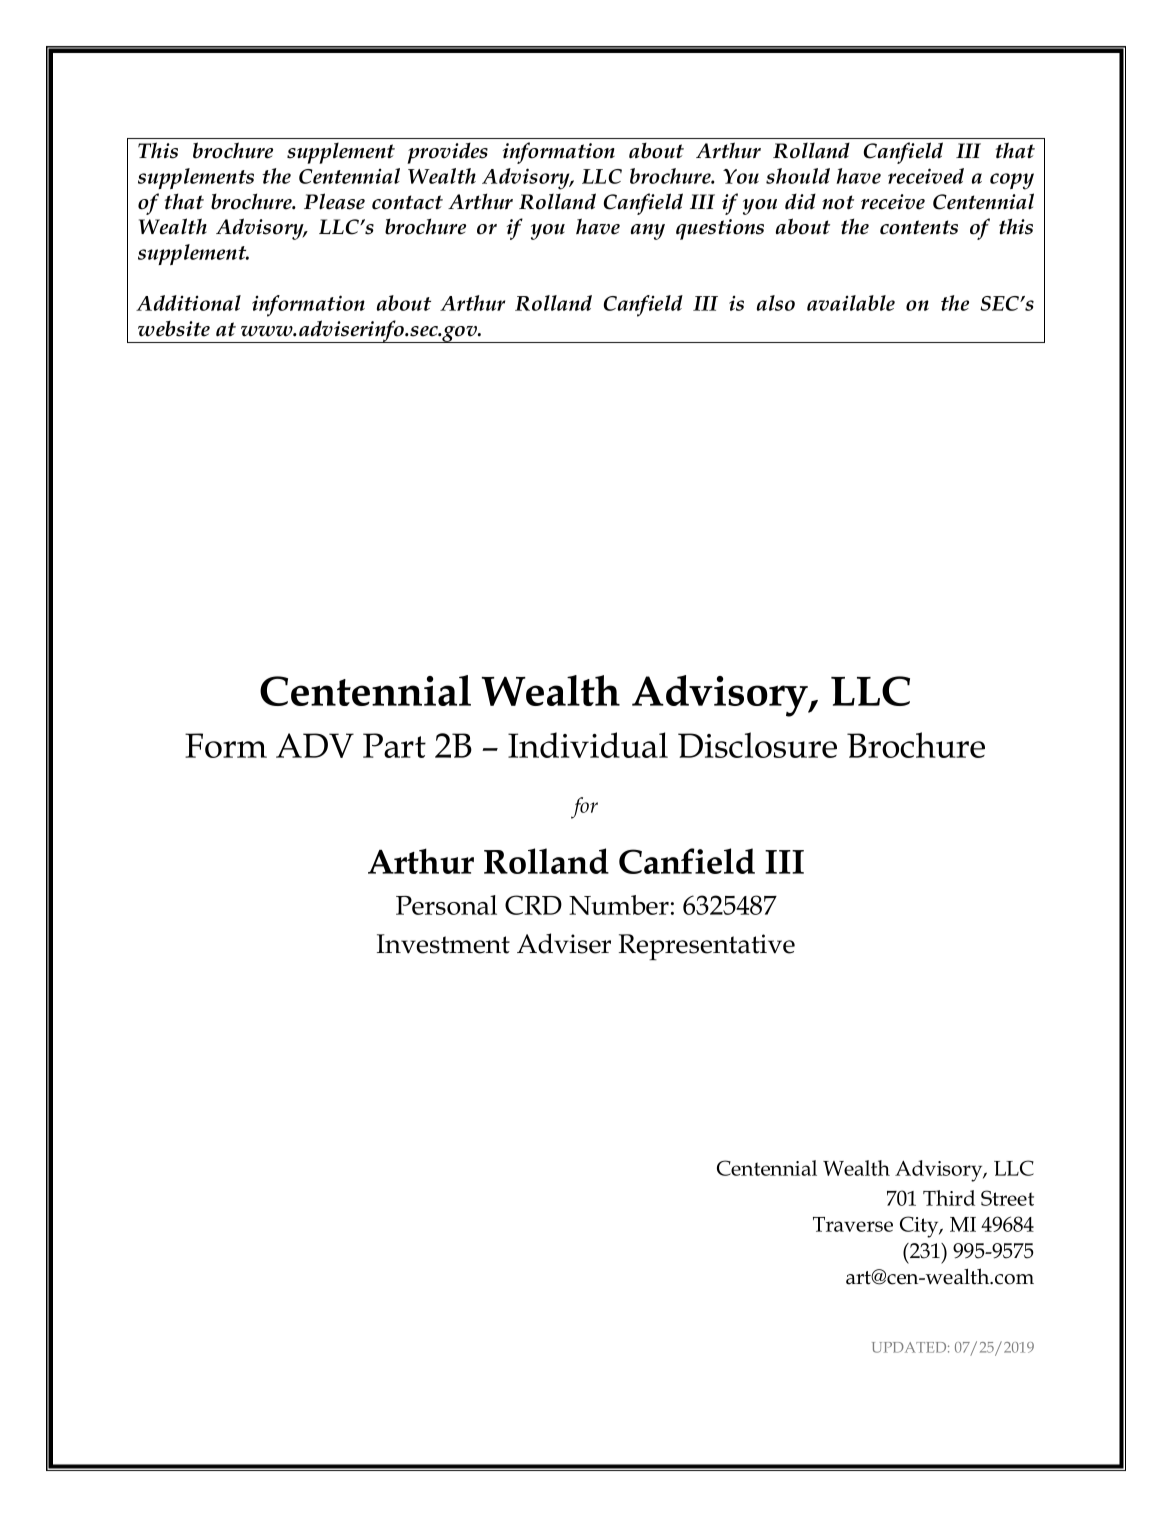 This image has height=1517, width=1172. What do you see at coordinates (334, 201) in the image?
I see `Please` at bounding box center [334, 201].
